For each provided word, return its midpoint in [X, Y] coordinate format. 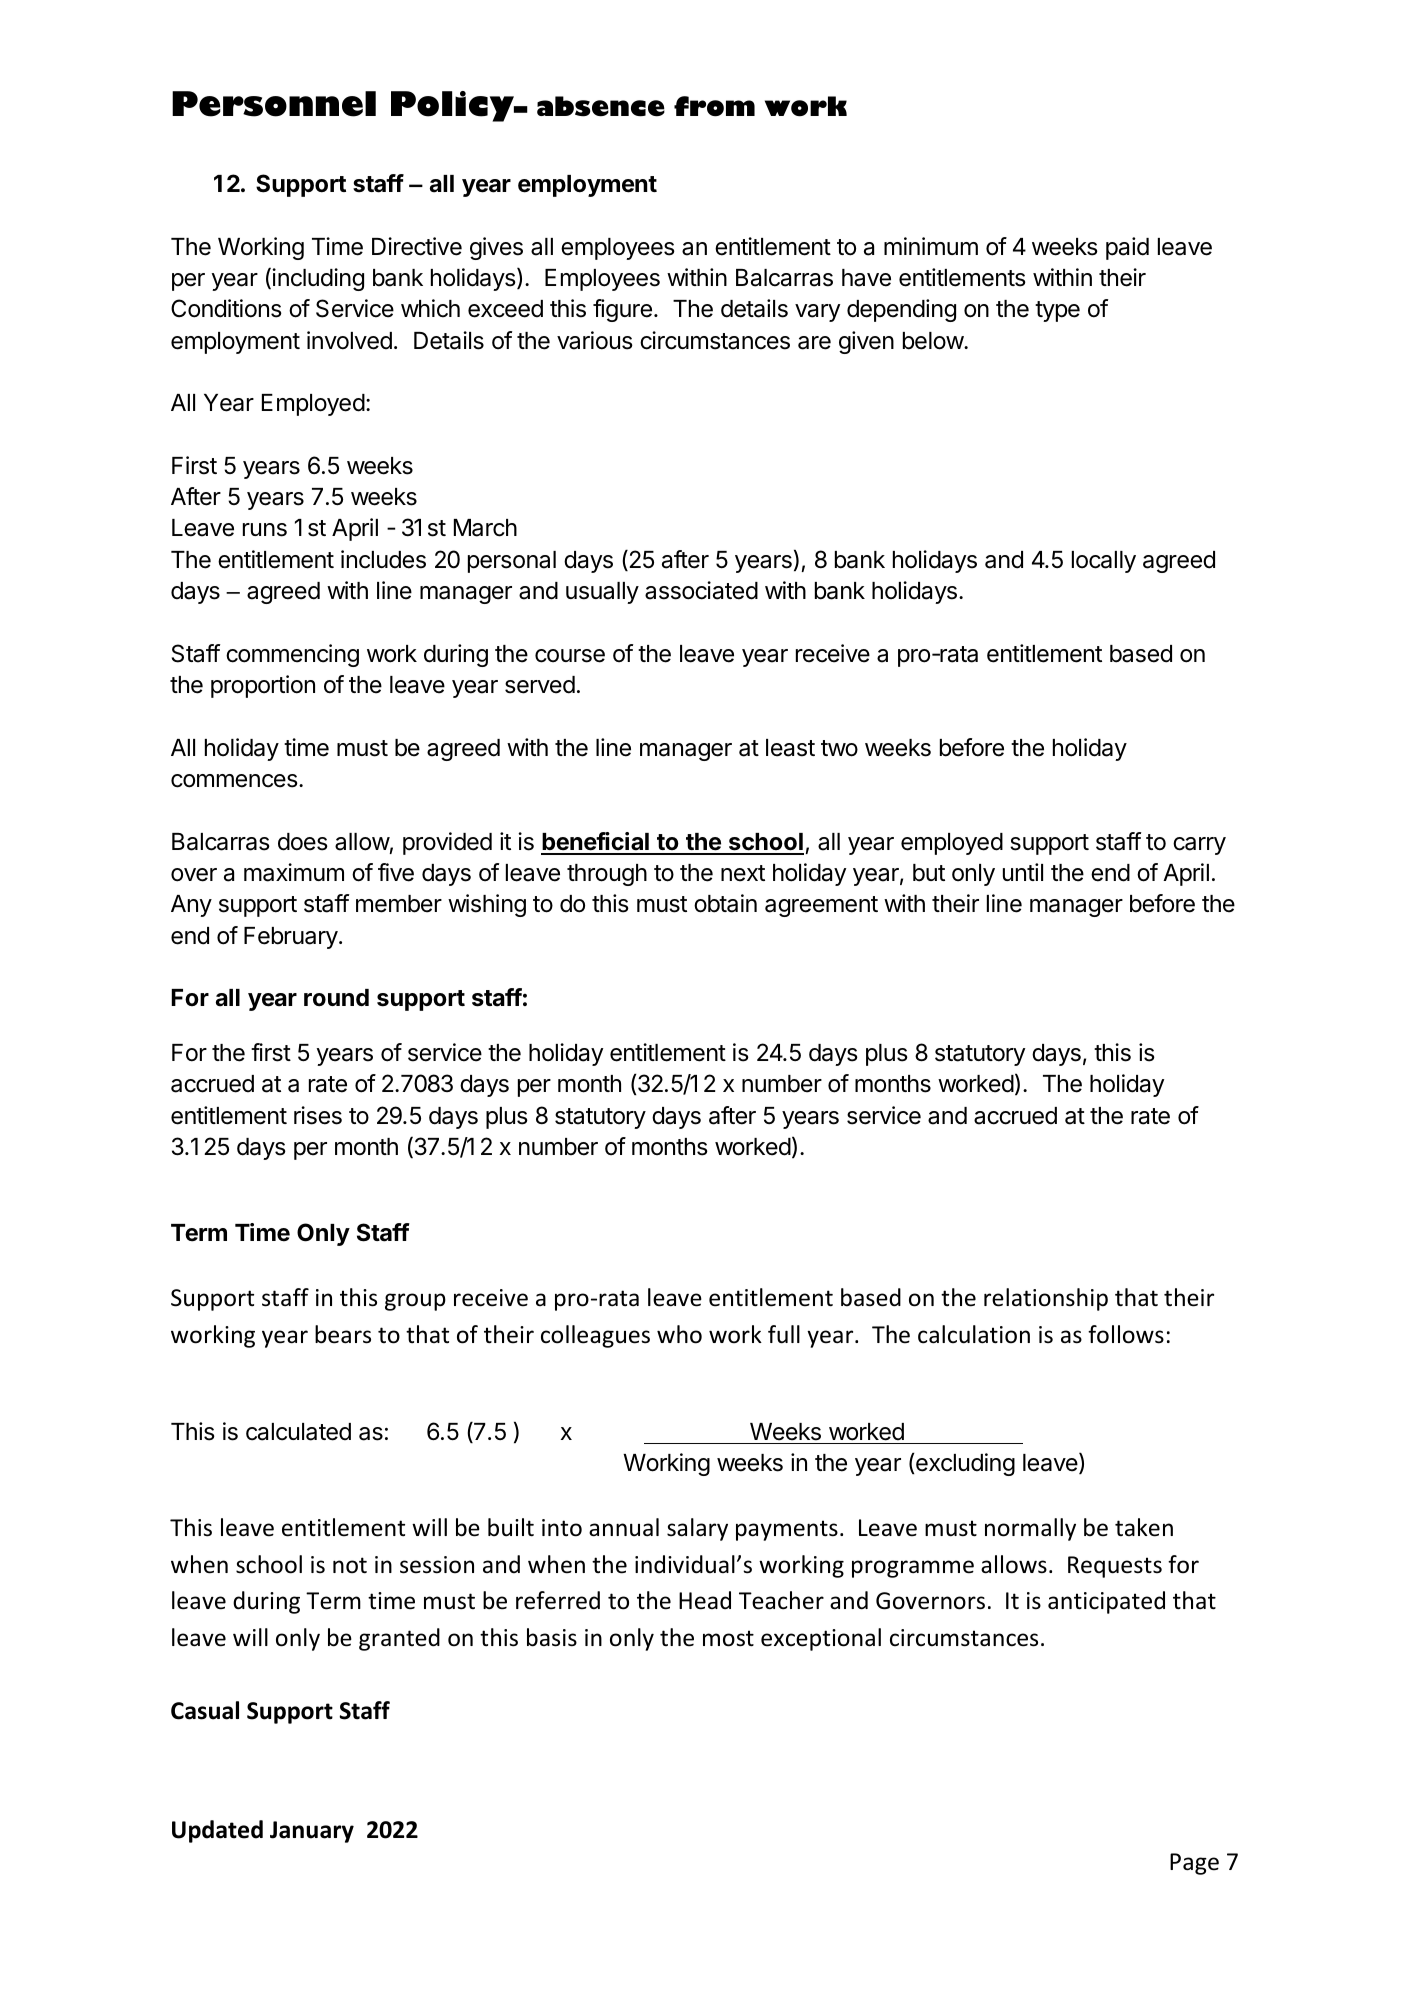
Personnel [274, 104]
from [714, 106]
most [728, 1638]
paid [1127, 248]
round [336, 998]
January [312, 1832]
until [1023, 872]
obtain [725, 903]
